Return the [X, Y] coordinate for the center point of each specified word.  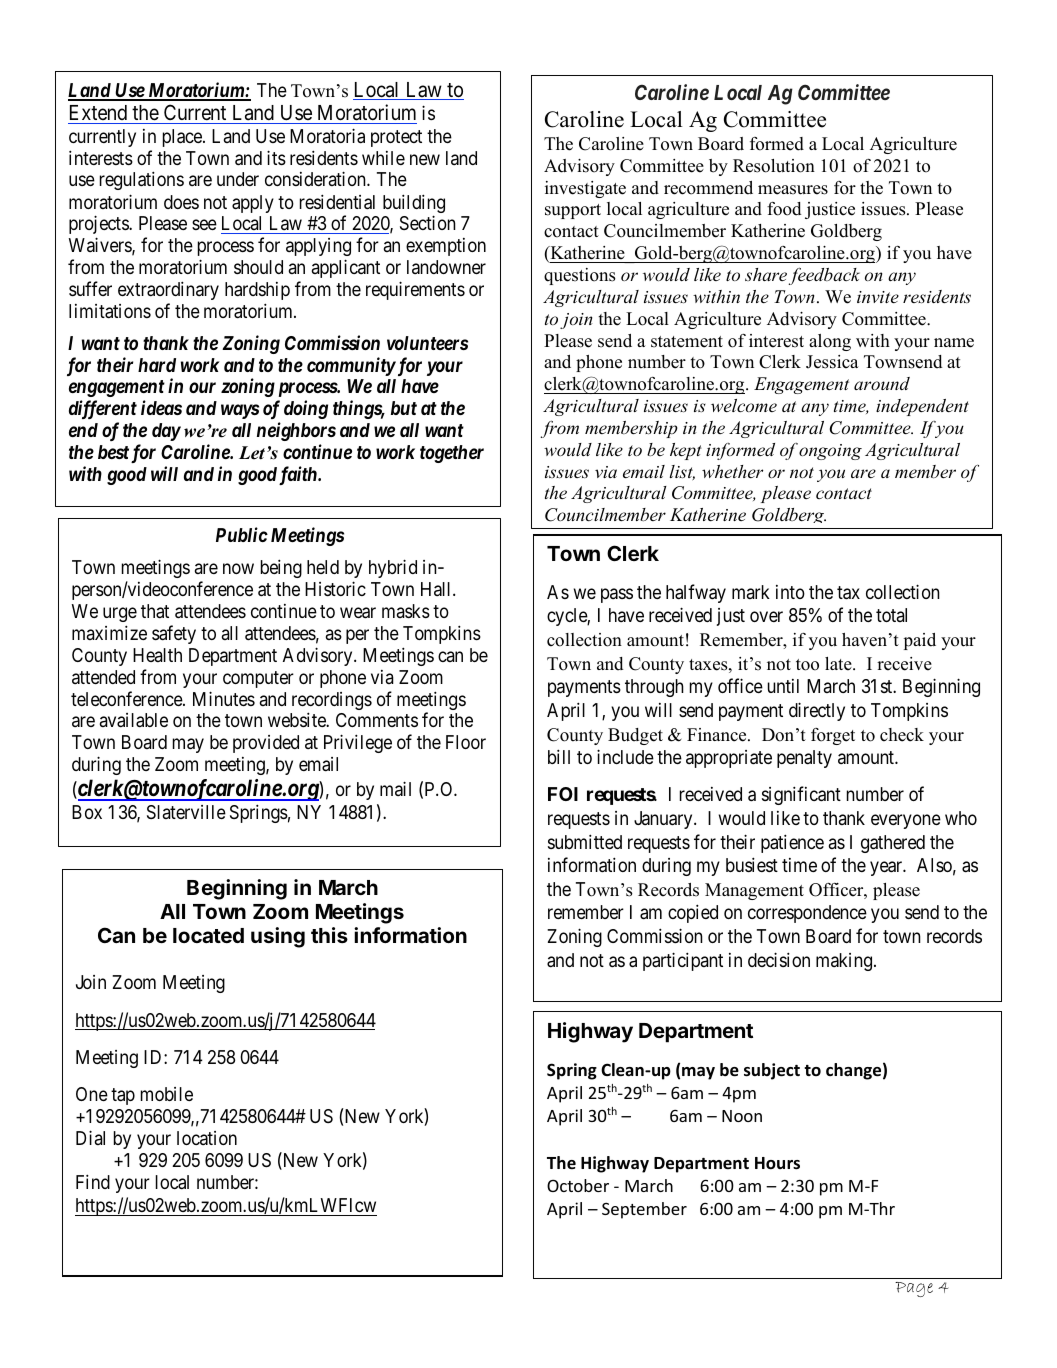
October [578, 1185]
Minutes [224, 698]
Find [93, 1181]
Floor [466, 742]
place [183, 138]
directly [817, 711]
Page [914, 1289]
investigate [585, 189]
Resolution [774, 166]
